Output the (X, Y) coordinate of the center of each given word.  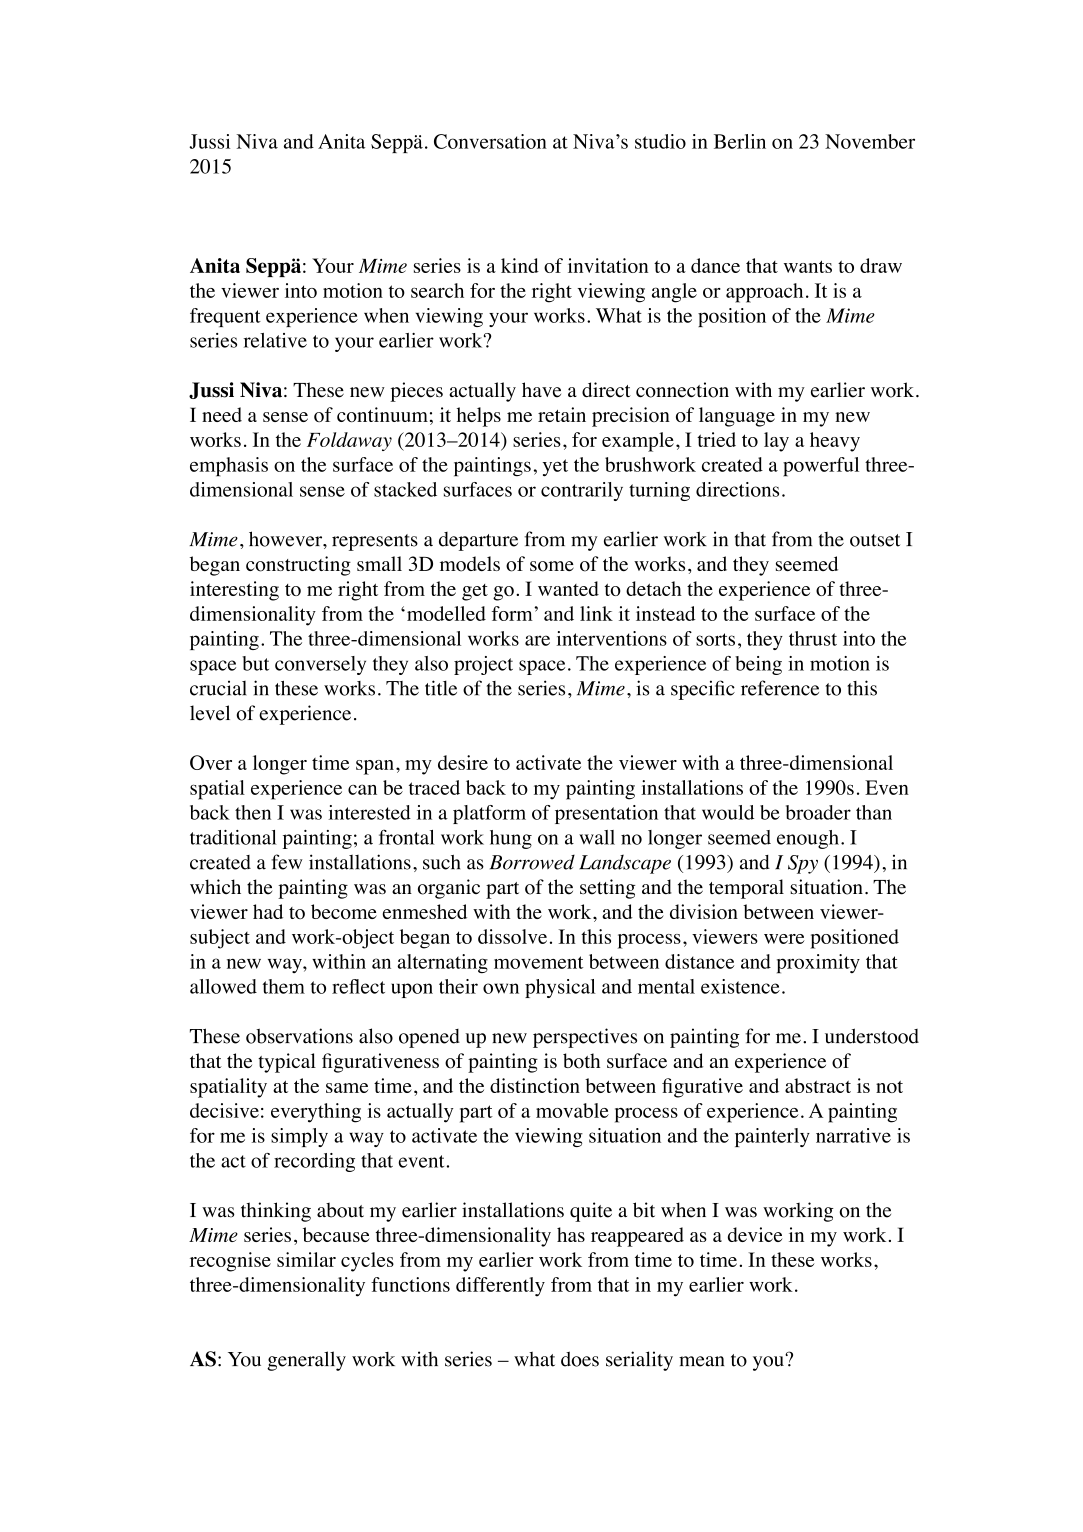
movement (538, 962)
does (580, 1359)
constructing (298, 566)
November (870, 141)
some (552, 566)
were (784, 939)
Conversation (490, 141)
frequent (225, 317)
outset (875, 540)
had (268, 911)
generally (306, 1361)
